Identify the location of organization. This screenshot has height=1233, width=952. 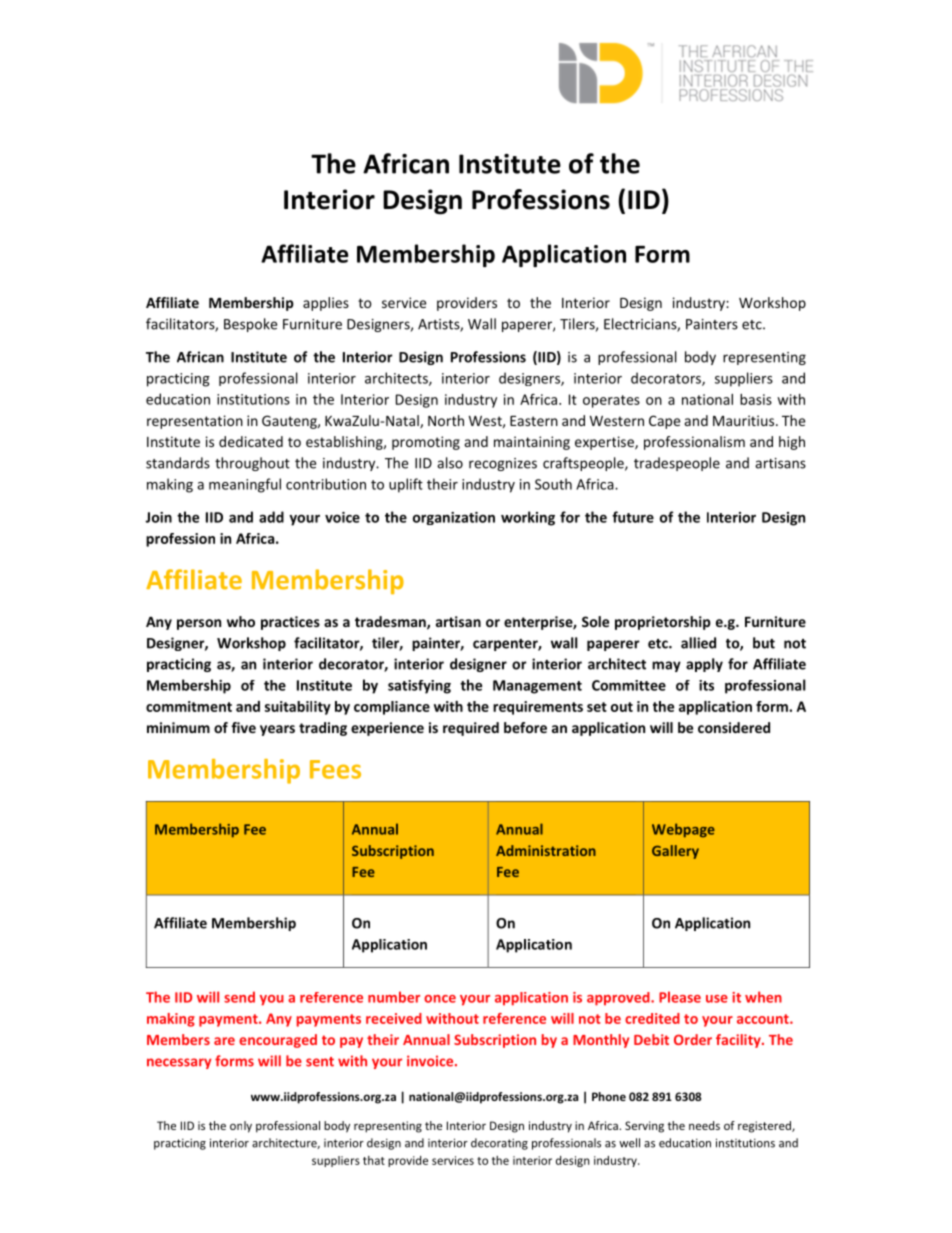
(454, 518).
